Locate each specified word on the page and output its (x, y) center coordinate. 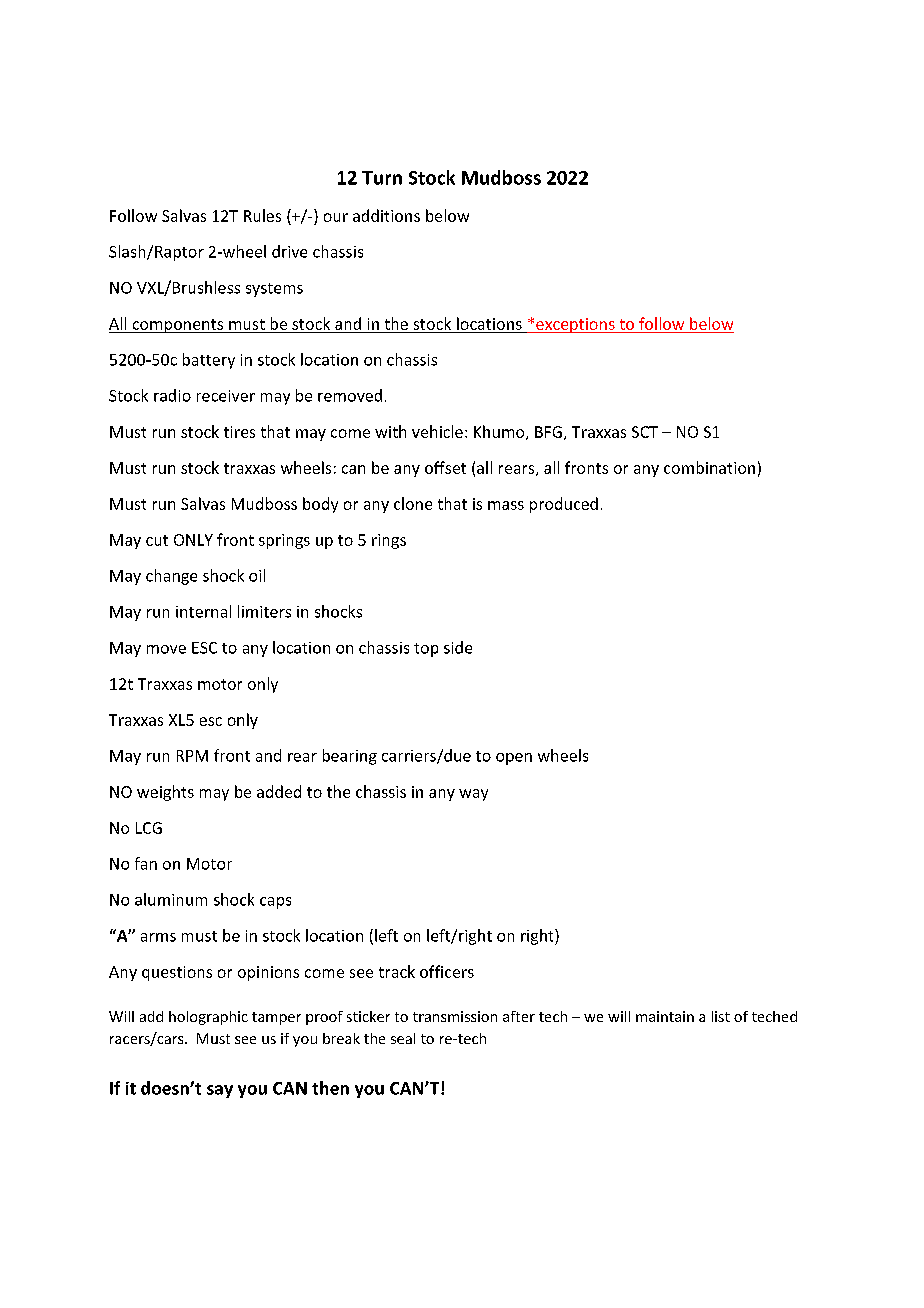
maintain (665, 1016)
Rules (262, 215)
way (473, 795)
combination (709, 467)
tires (239, 432)
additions (386, 215)
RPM (192, 756)
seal (403, 1038)
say (220, 1091)
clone (413, 503)
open (514, 759)
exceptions (575, 325)
